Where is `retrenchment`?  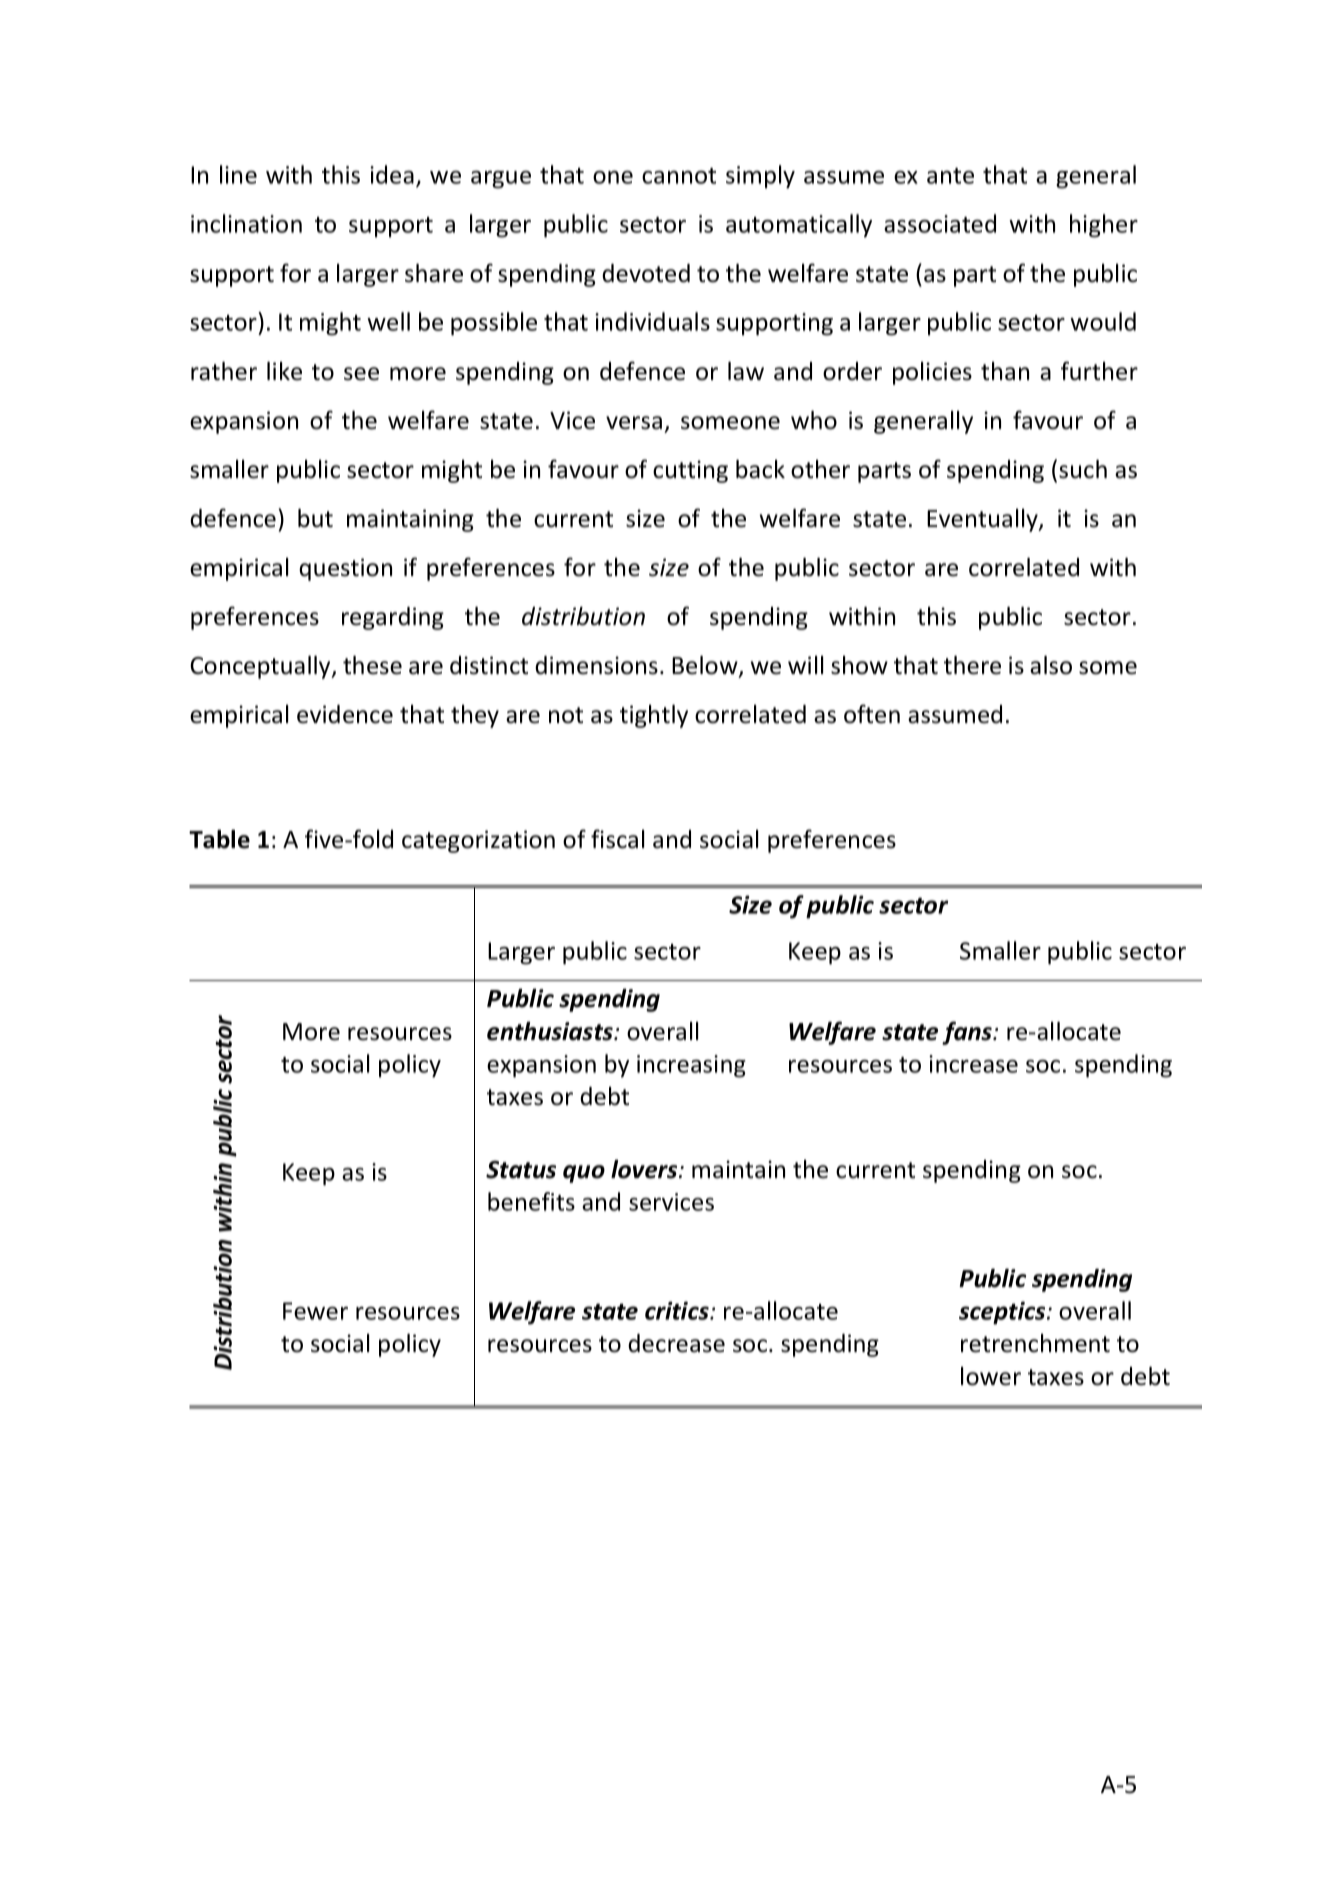
retrenchment is located at coordinates (1035, 1343).
